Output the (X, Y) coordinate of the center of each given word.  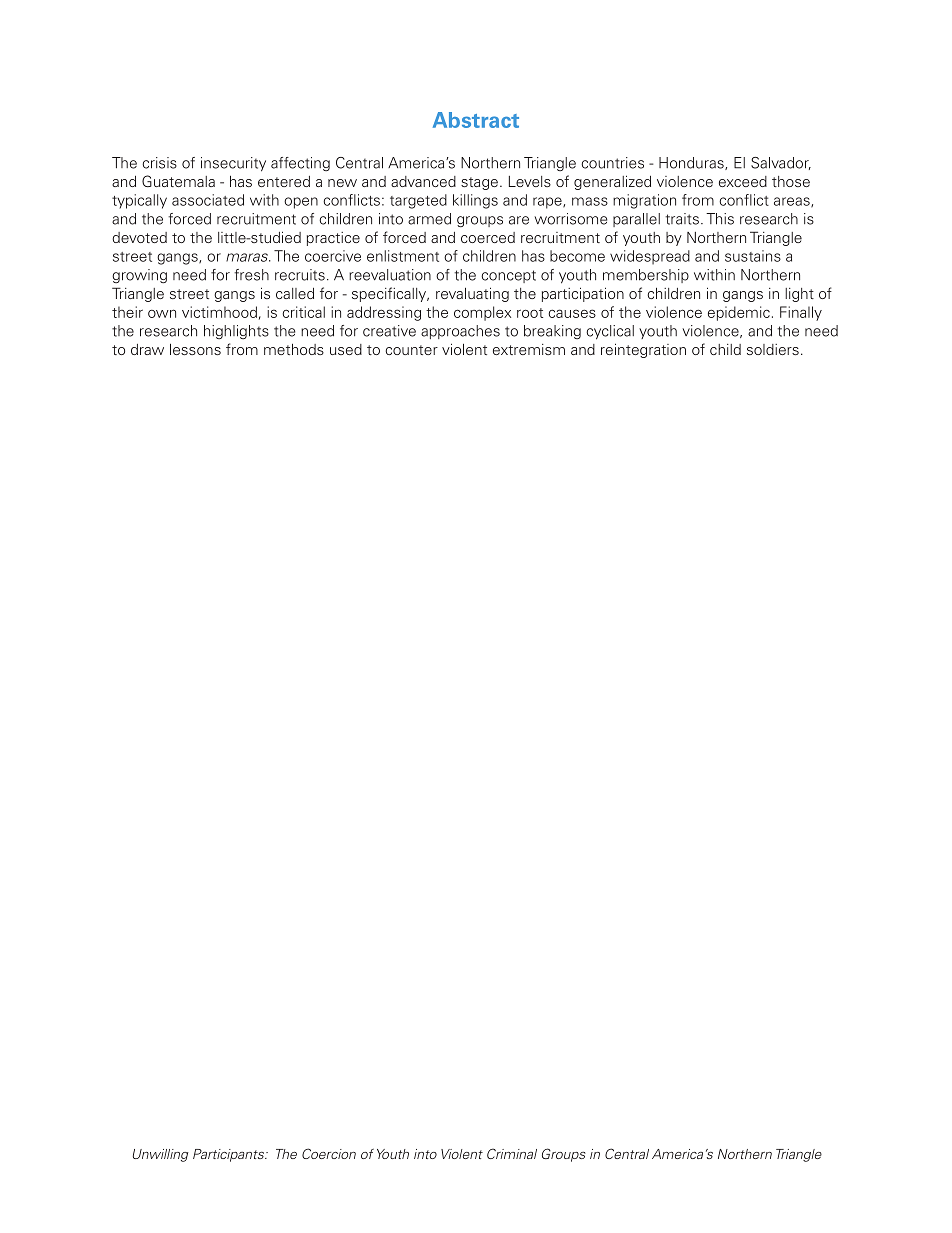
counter (411, 350)
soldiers (773, 349)
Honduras (692, 163)
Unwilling (161, 1155)
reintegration (643, 350)
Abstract (476, 120)
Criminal (512, 1153)
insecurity (233, 164)
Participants (229, 1155)
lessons (195, 349)
